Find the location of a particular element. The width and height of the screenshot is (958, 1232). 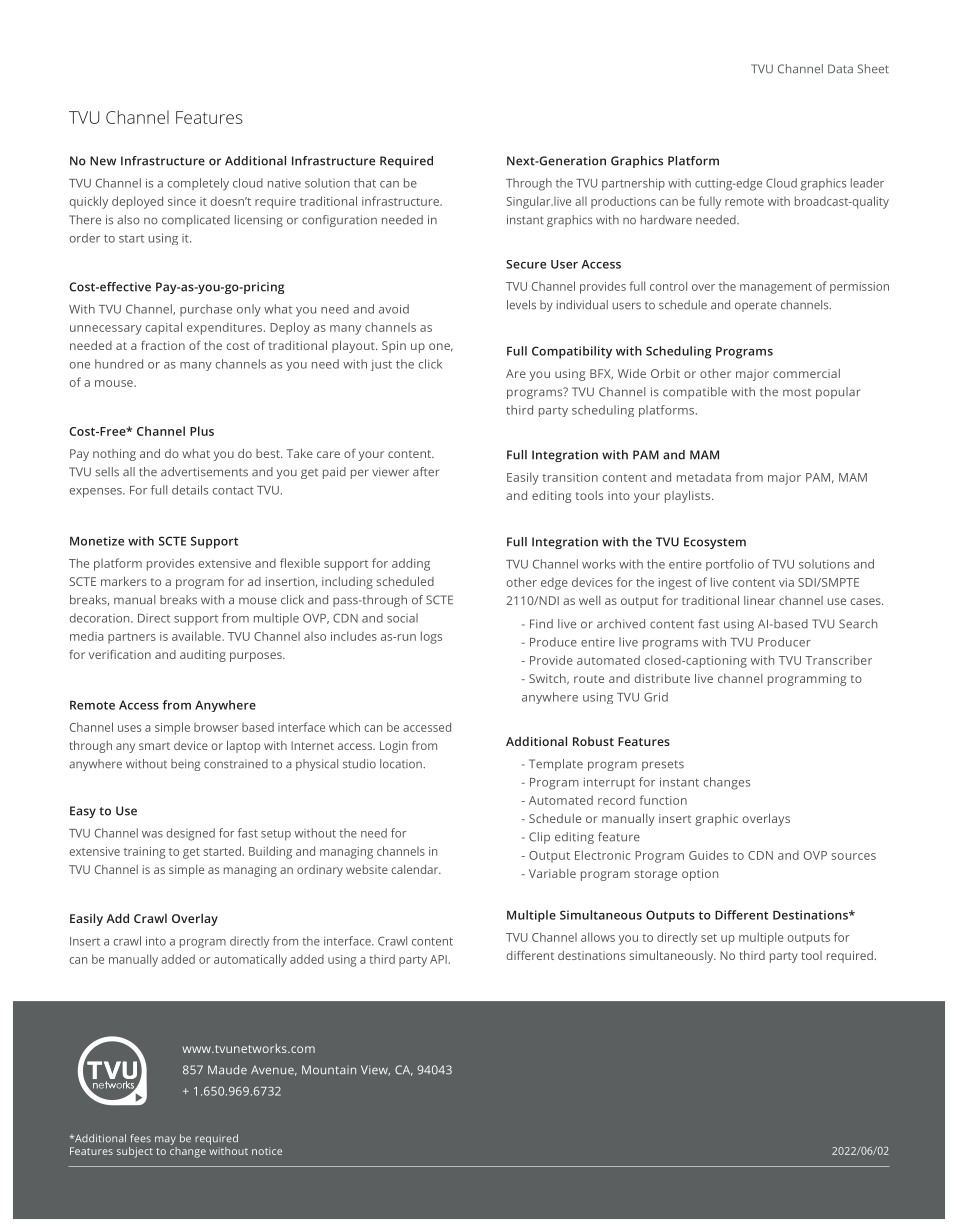

Variable is located at coordinates (552, 873).
